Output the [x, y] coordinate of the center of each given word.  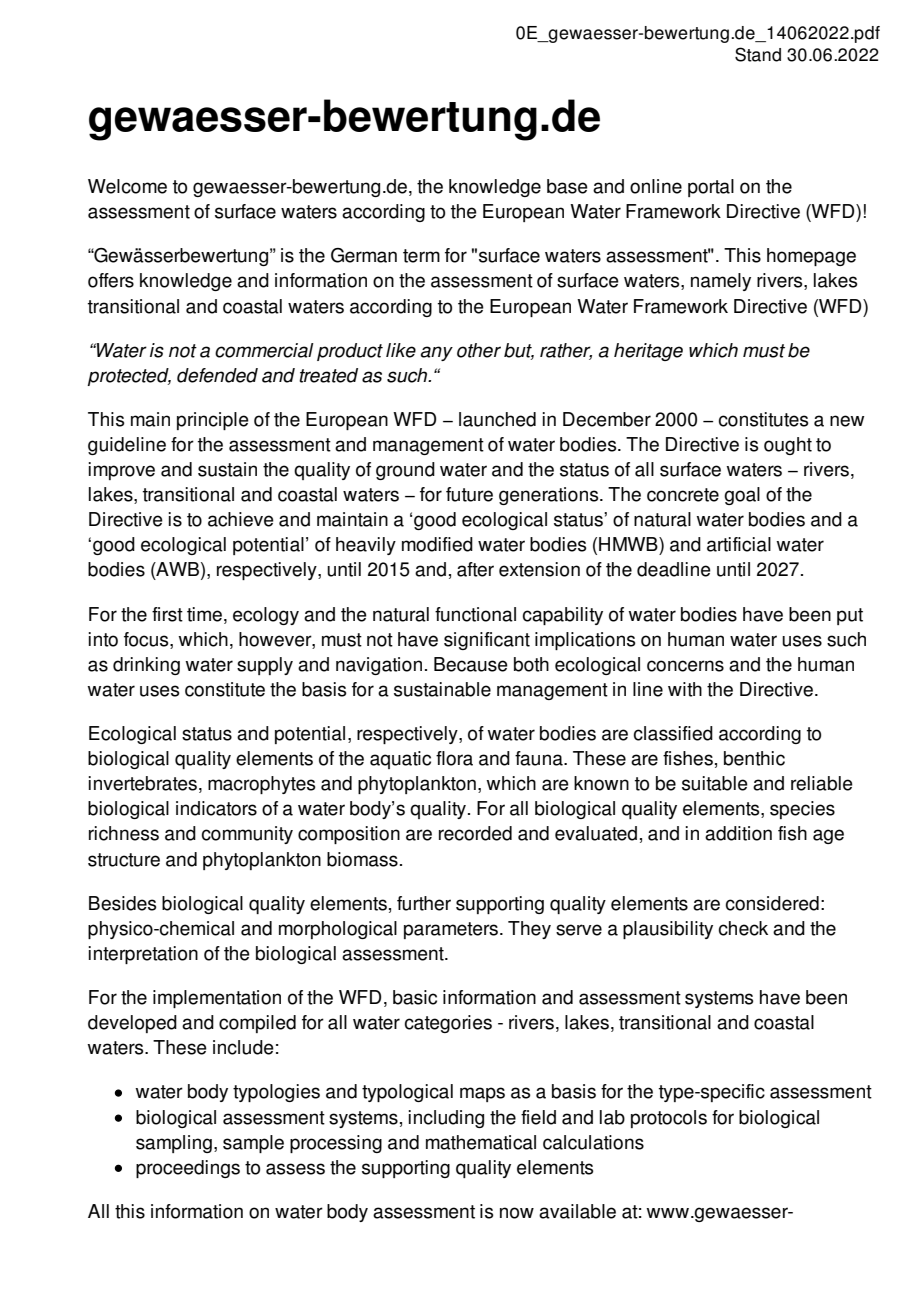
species [802, 810]
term [421, 256]
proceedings [188, 1169]
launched [497, 419]
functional [475, 614]
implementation [217, 999]
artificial [739, 544]
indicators [216, 808]
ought [788, 446]
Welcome [127, 186]
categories [448, 1024]
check [743, 928]
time [204, 614]
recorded [475, 833]
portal [711, 188]
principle [213, 421]
